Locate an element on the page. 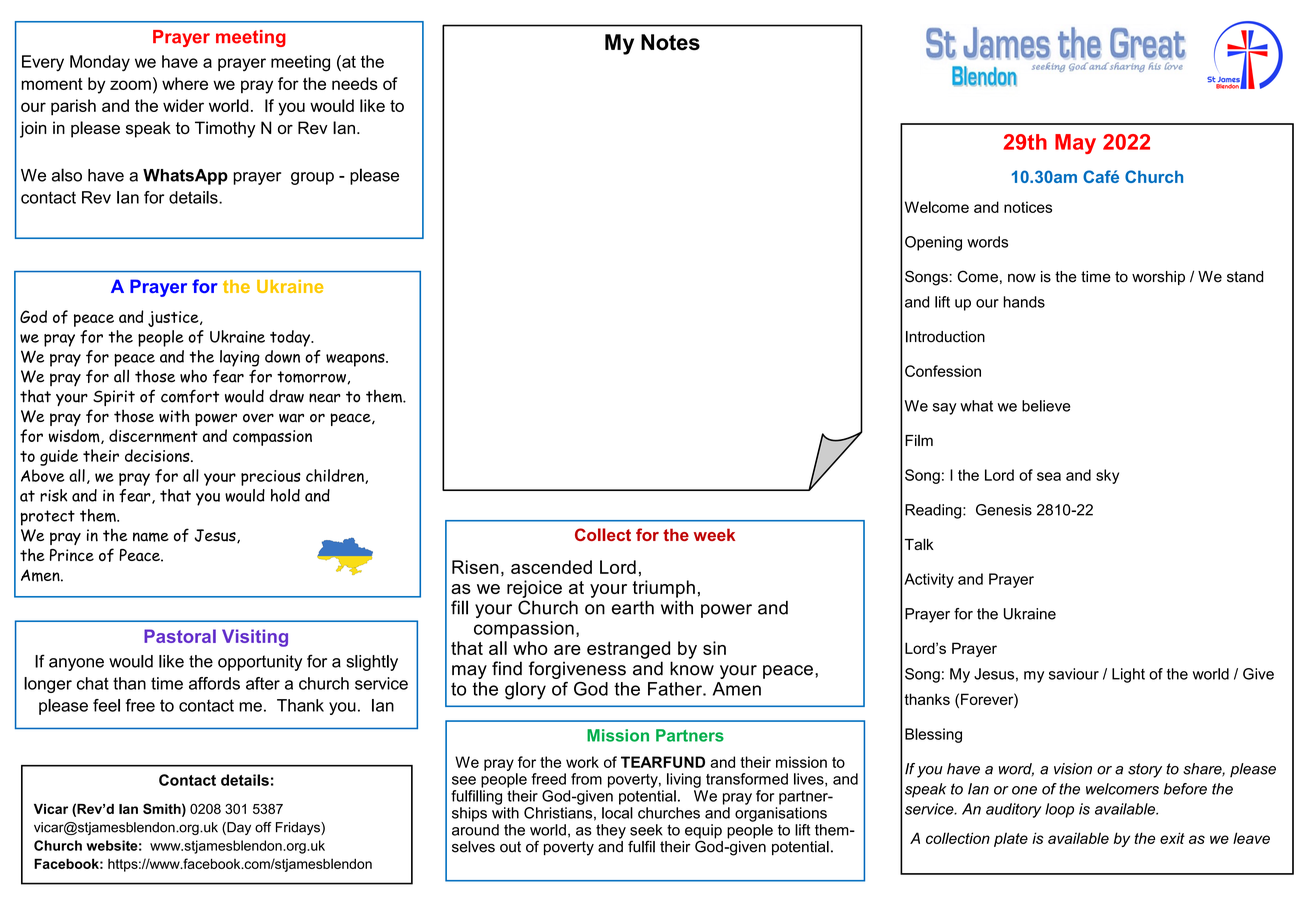  sky is located at coordinates (1107, 476).
